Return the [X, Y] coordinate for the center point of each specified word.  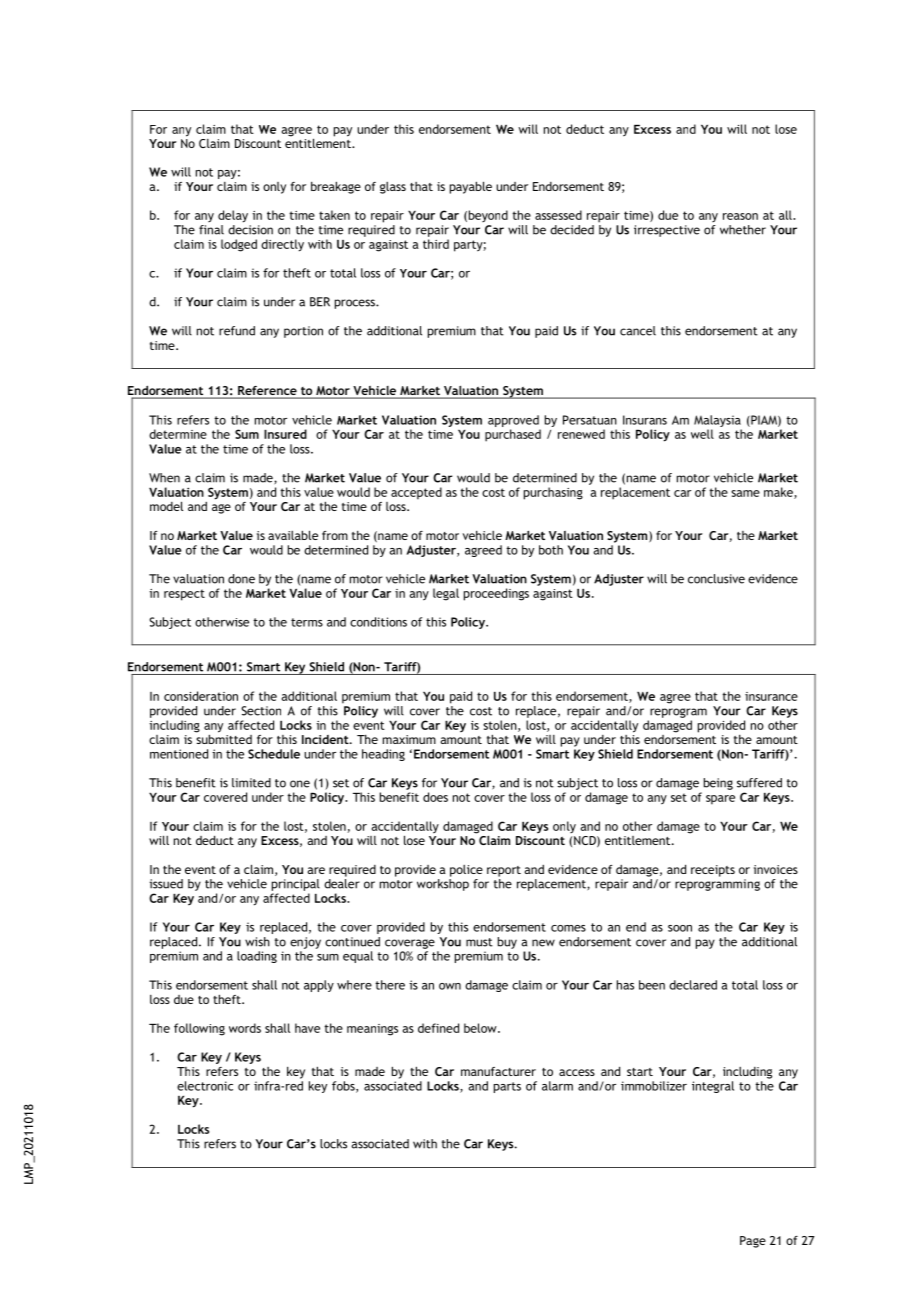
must [479, 942]
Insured [285, 434]
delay [233, 216]
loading [257, 957]
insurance [771, 696]
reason [740, 216]
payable [471, 187]
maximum [409, 739]
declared [693, 985]
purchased [513, 435]
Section [261, 711]
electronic [205, 1086]
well [702, 434]
